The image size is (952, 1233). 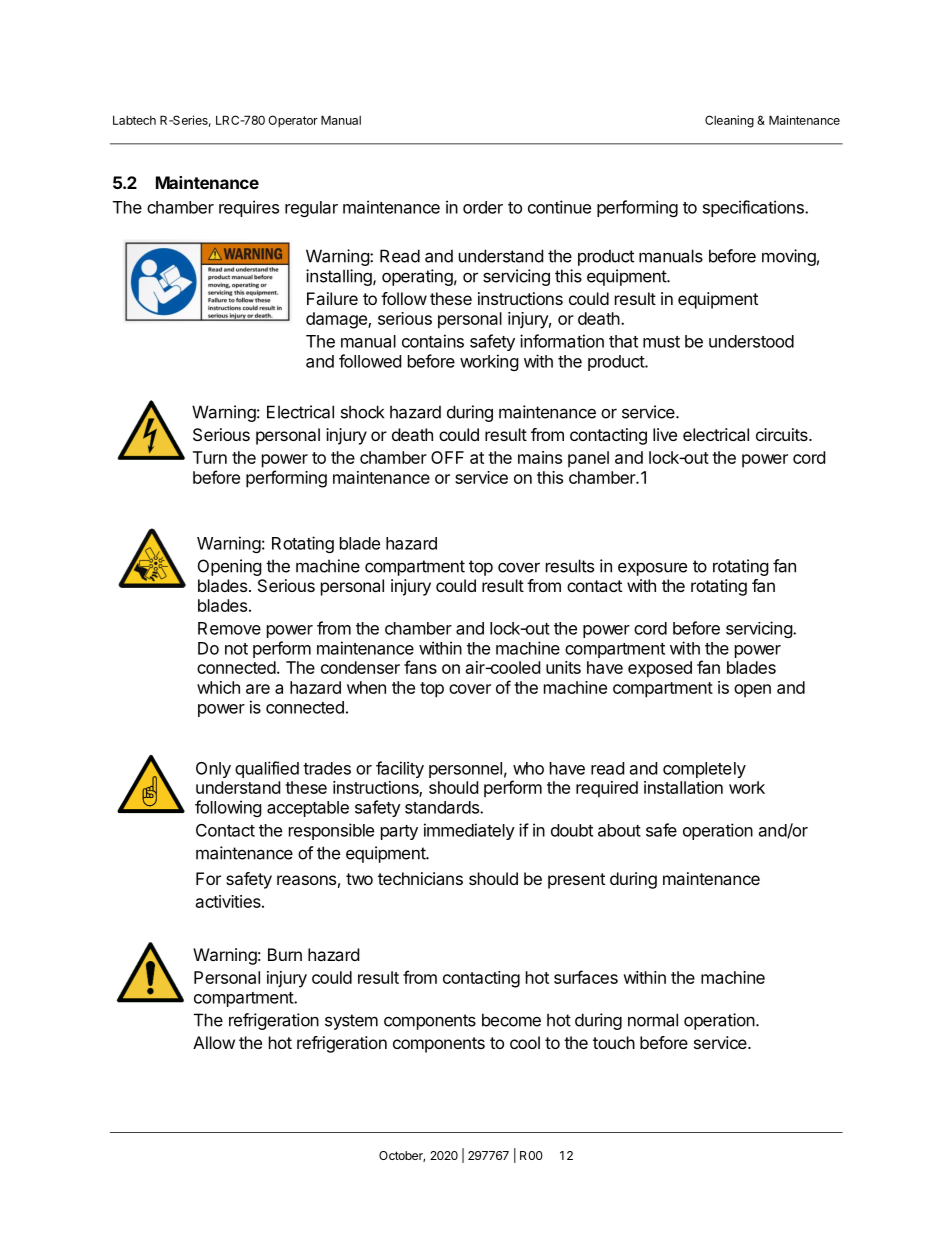 I want to click on Operator, so click(x=293, y=121).
